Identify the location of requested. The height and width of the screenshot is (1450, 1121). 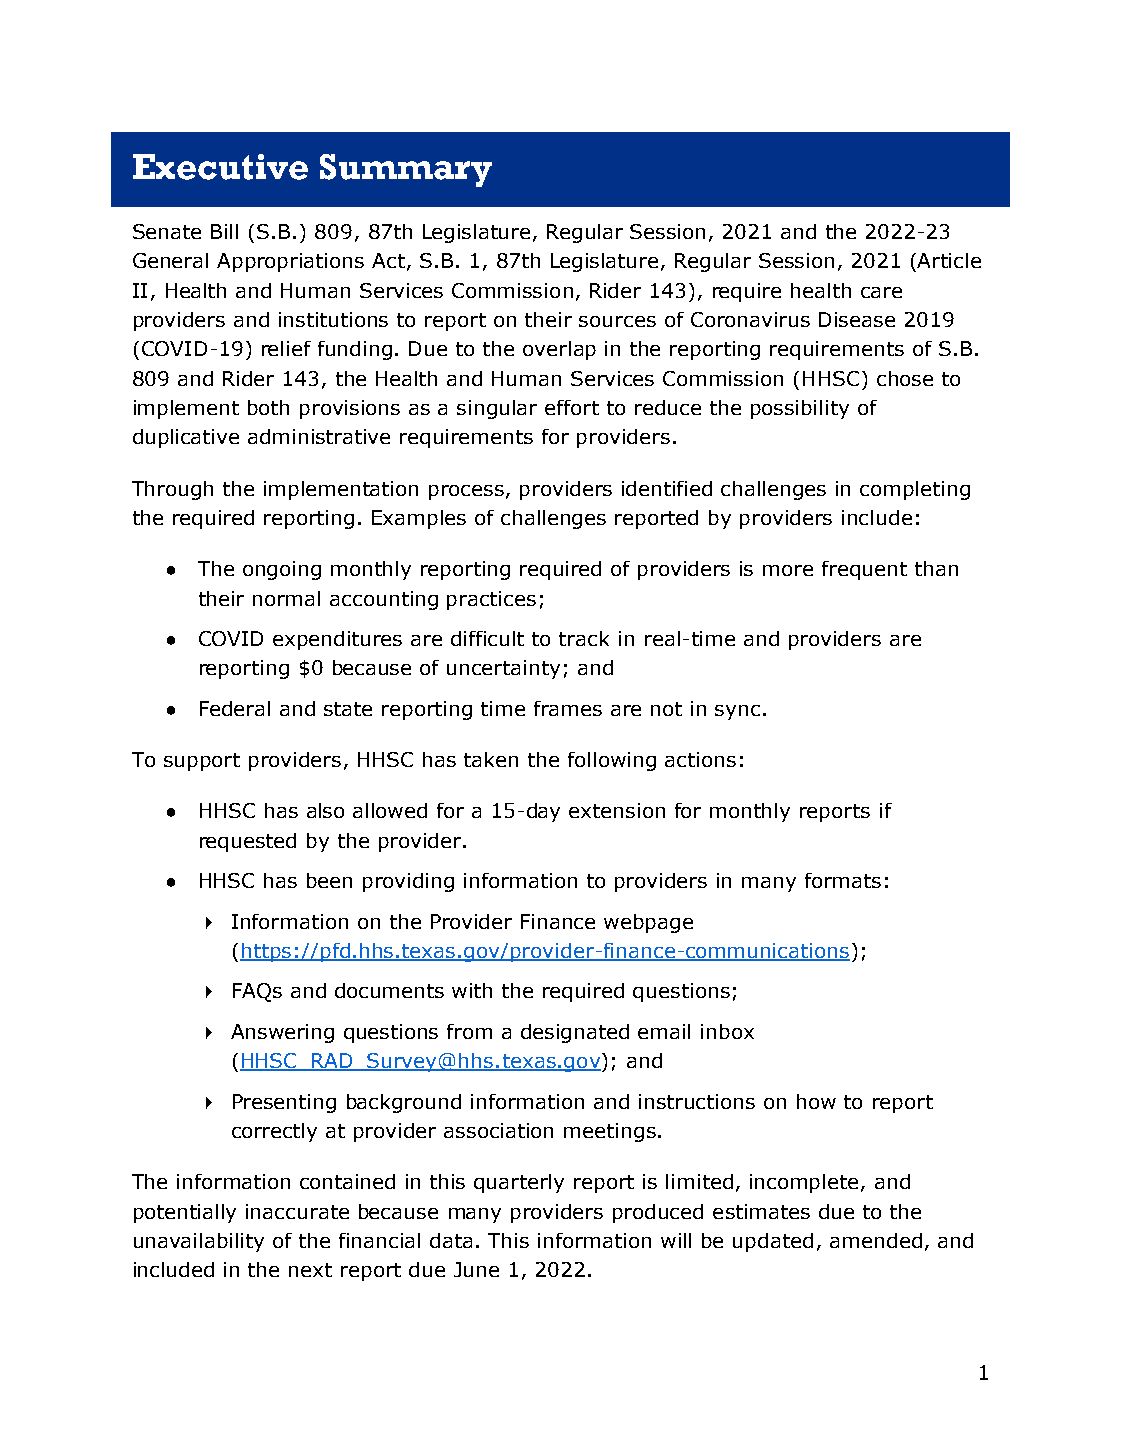
(248, 842).
